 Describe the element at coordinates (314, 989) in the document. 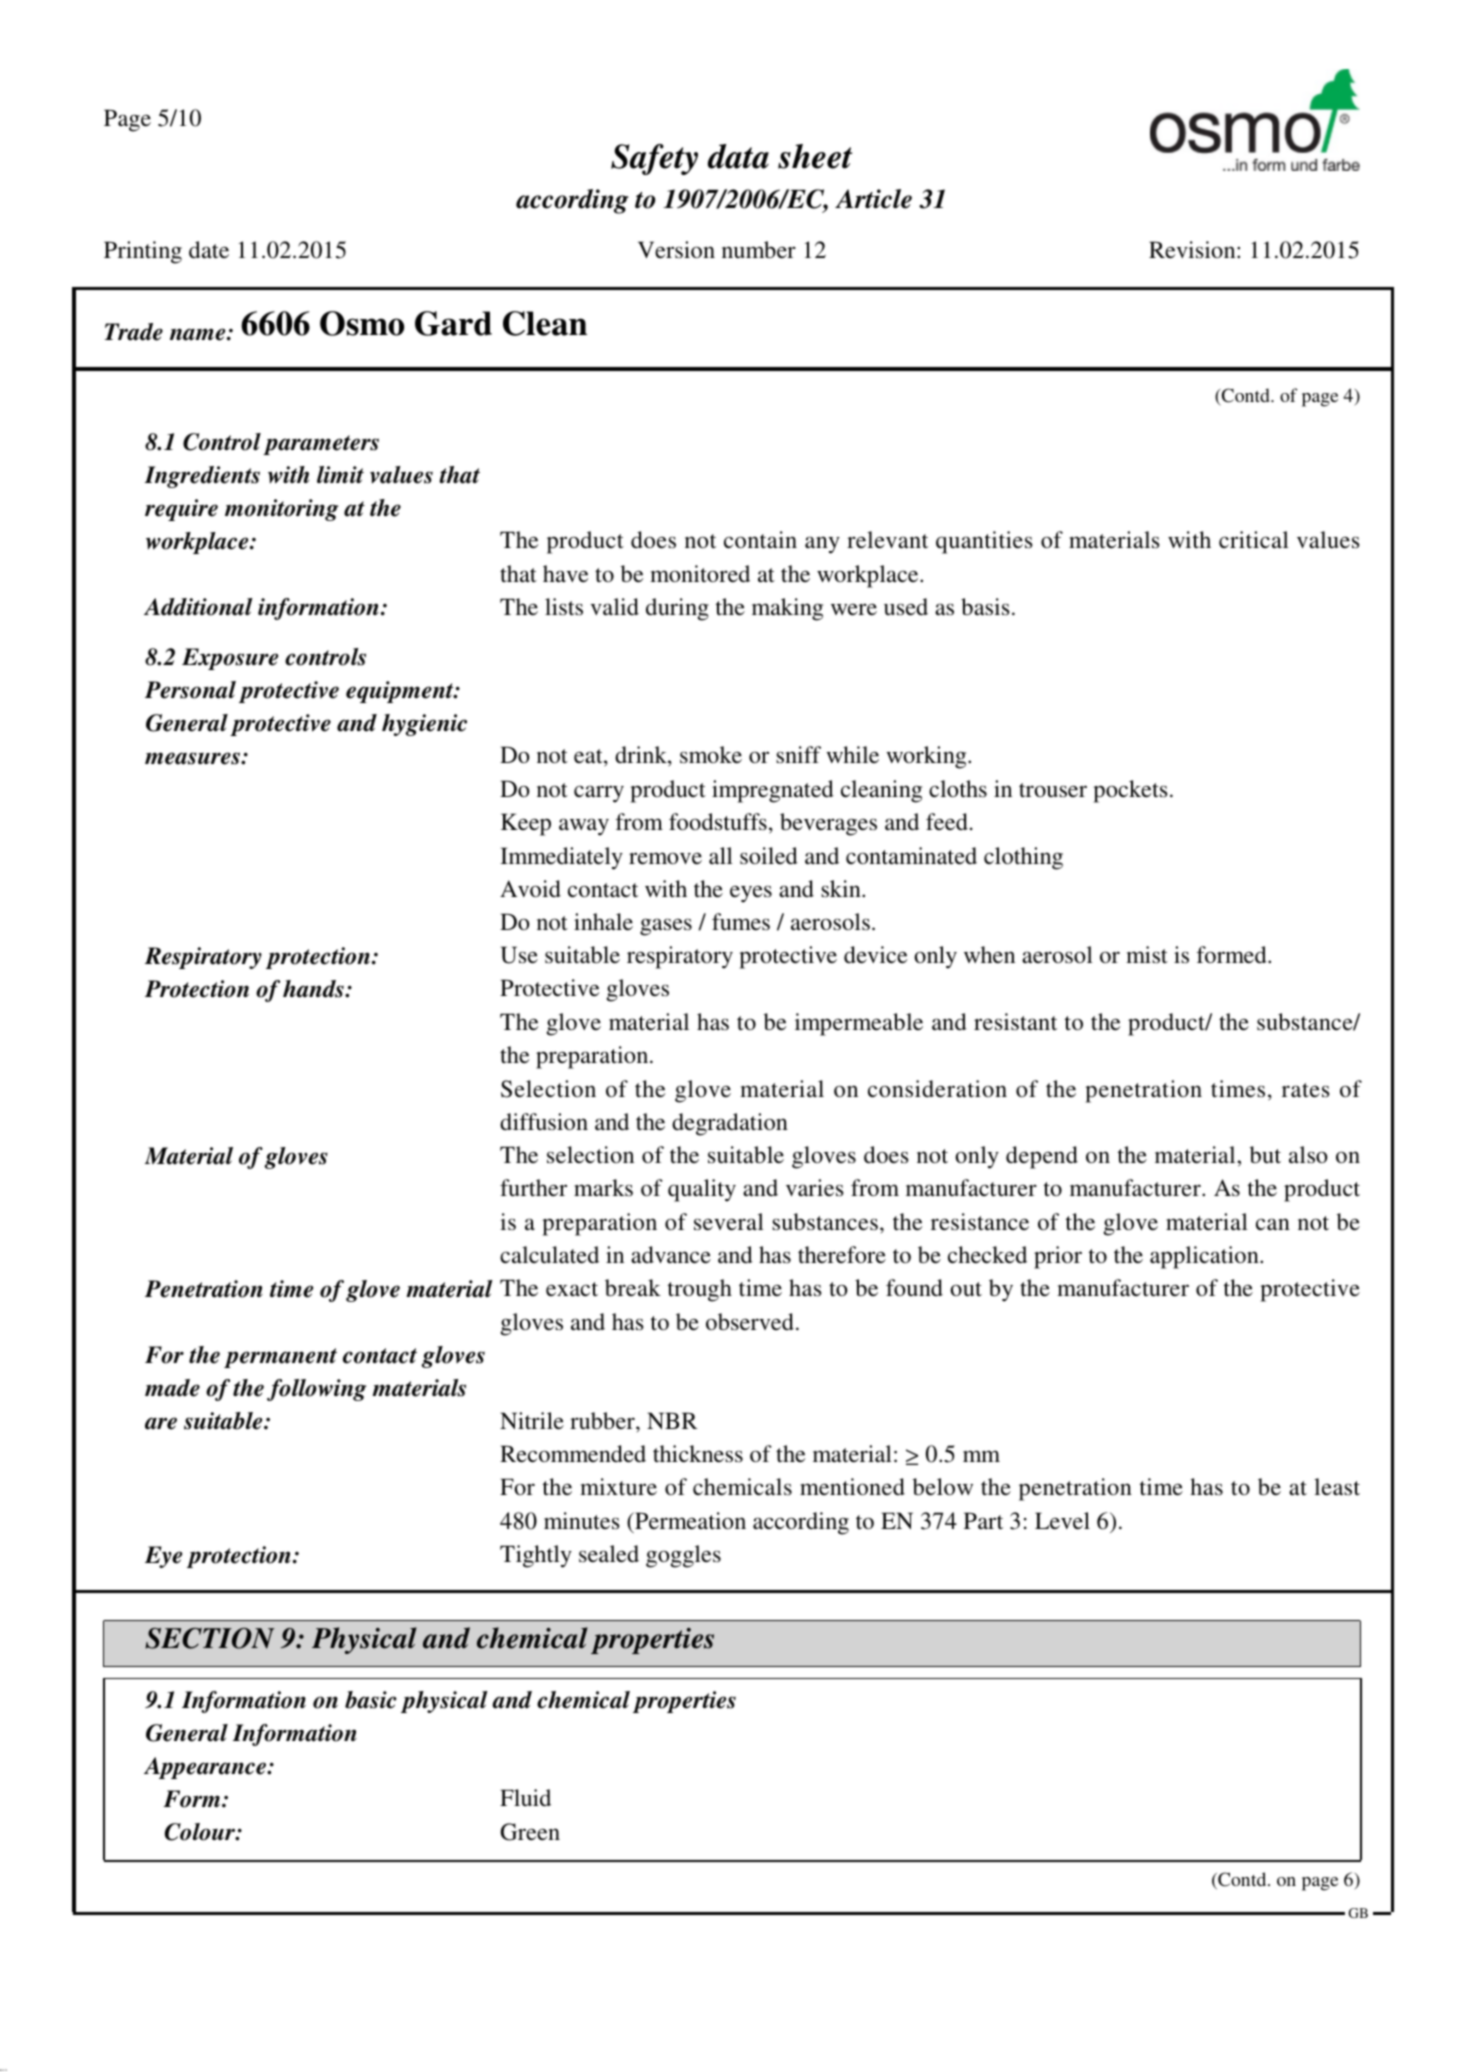

I see `hands` at that location.
